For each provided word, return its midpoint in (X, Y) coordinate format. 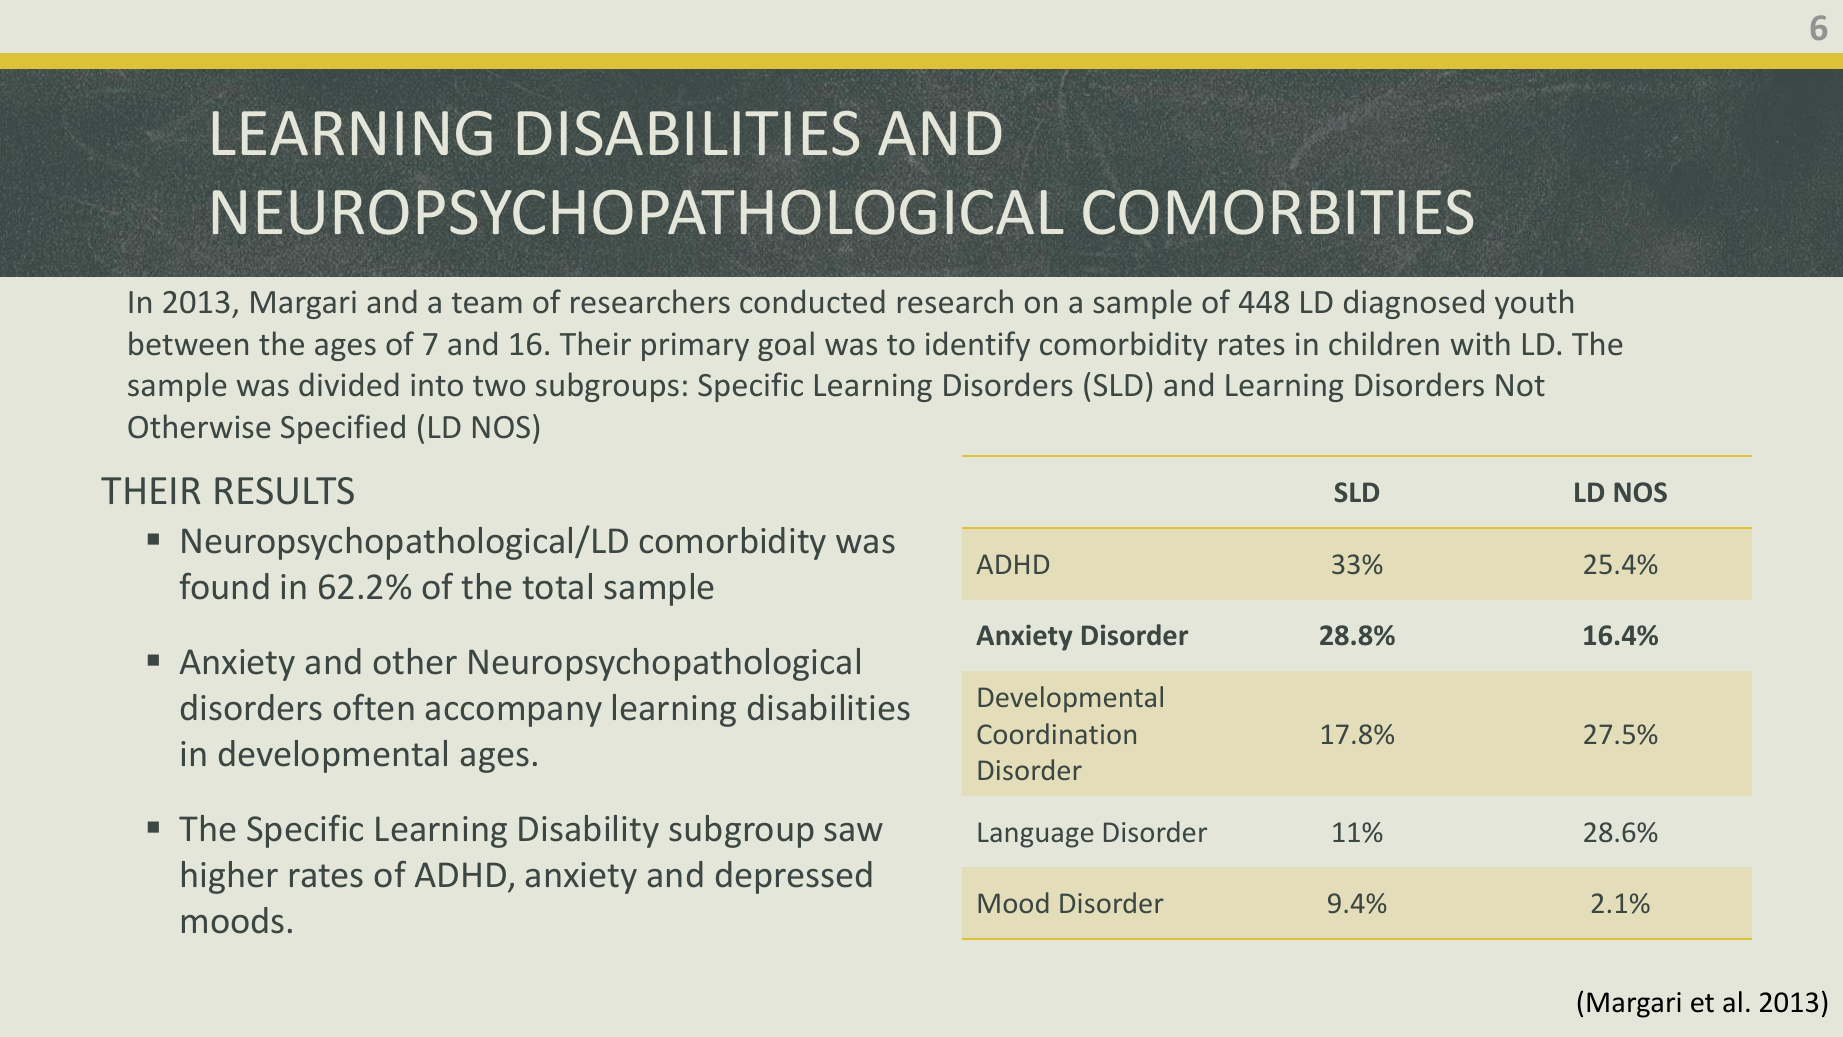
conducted (812, 301)
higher (230, 877)
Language (1035, 835)
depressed (794, 877)
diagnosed (1414, 304)
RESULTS (284, 491)
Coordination (1056, 733)
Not (1520, 385)
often (374, 707)
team (487, 303)
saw (853, 832)
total (557, 586)
